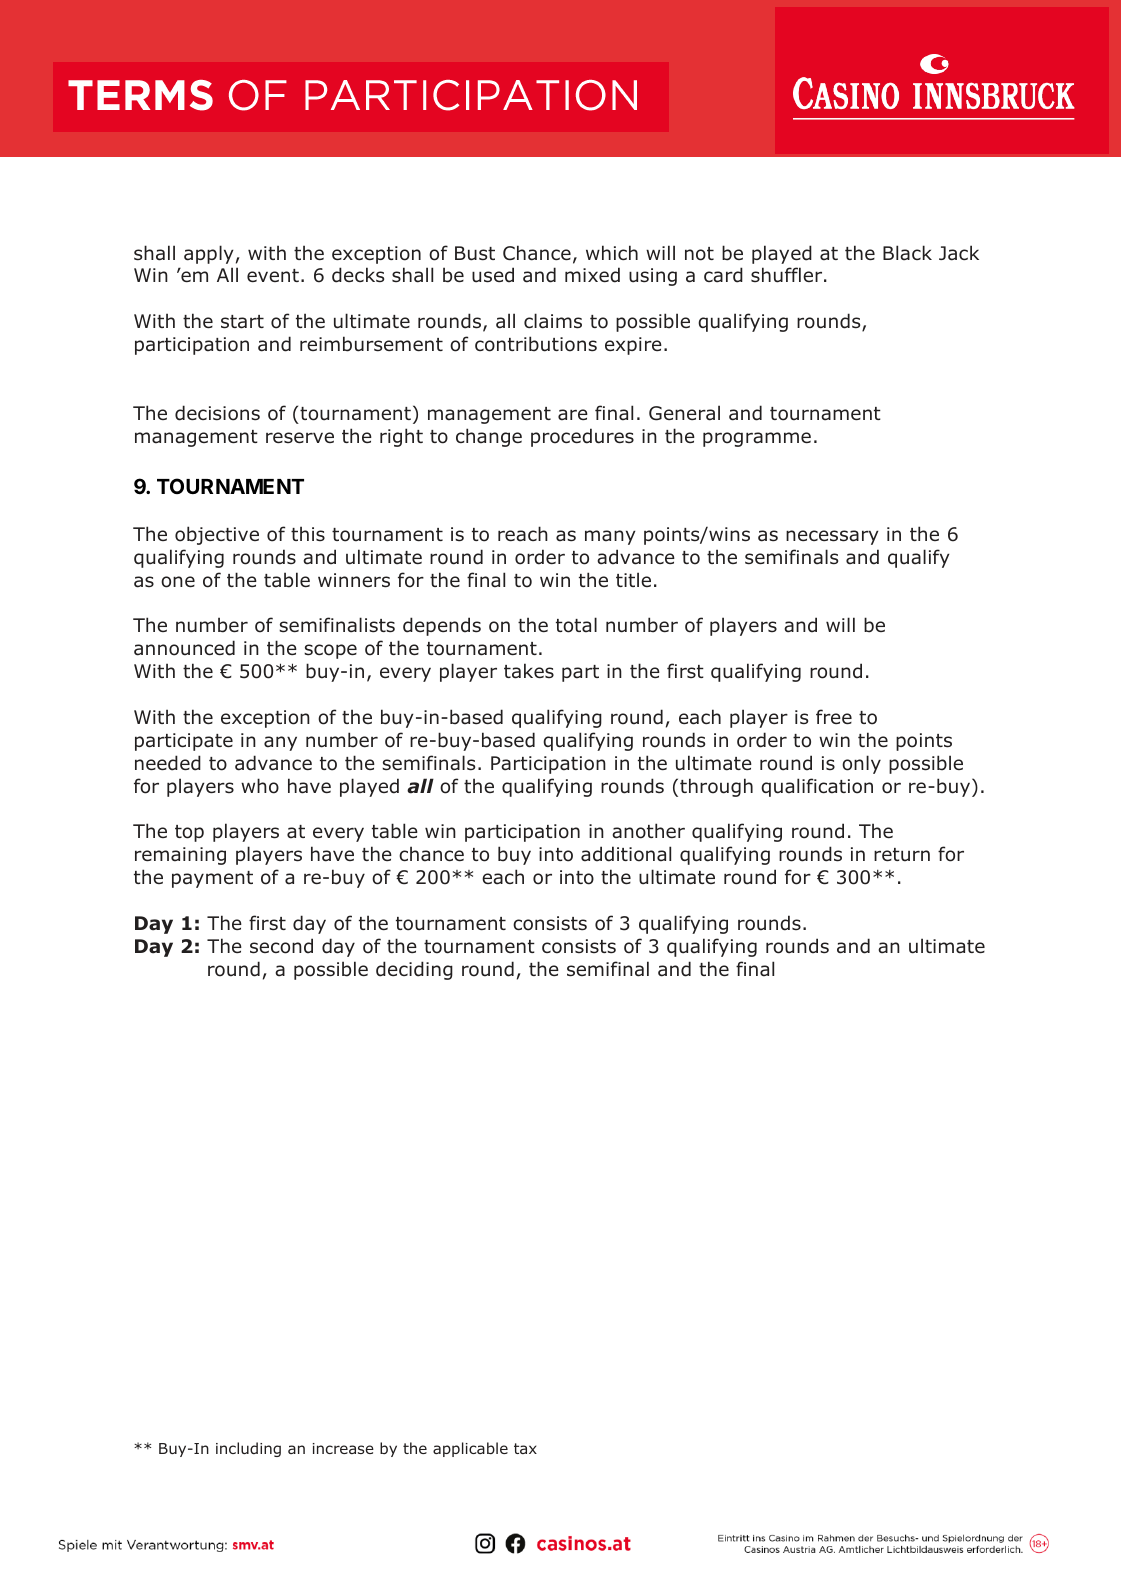 The image size is (1121, 1585). What do you see at coordinates (907, 253) in the image?
I see `Black` at bounding box center [907, 253].
